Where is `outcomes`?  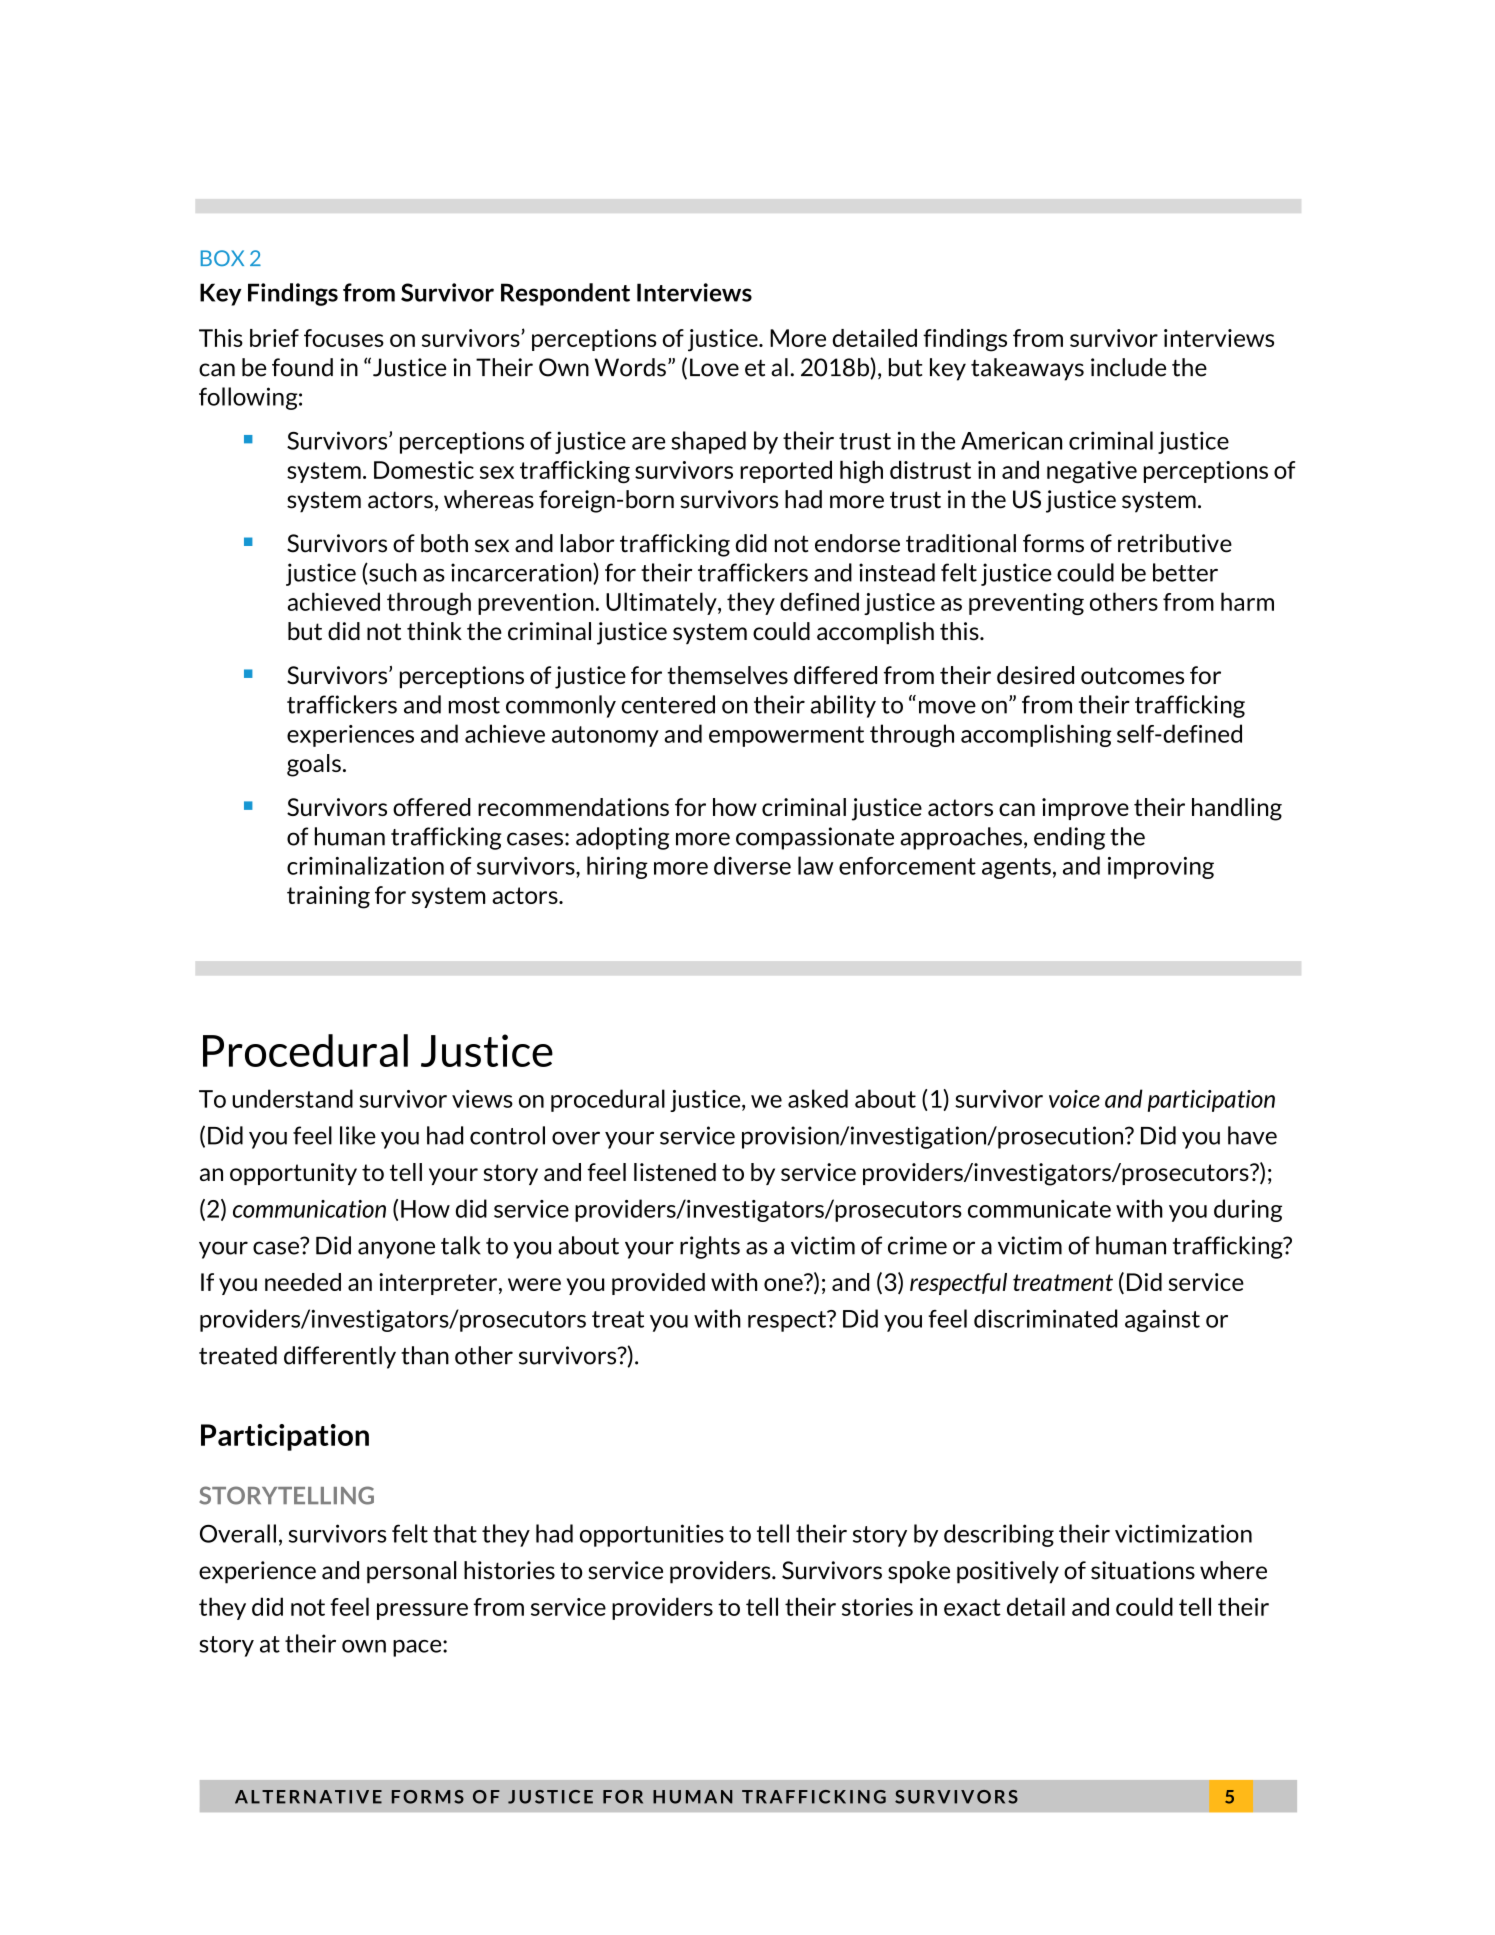
outcomes is located at coordinates (1132, 675).
